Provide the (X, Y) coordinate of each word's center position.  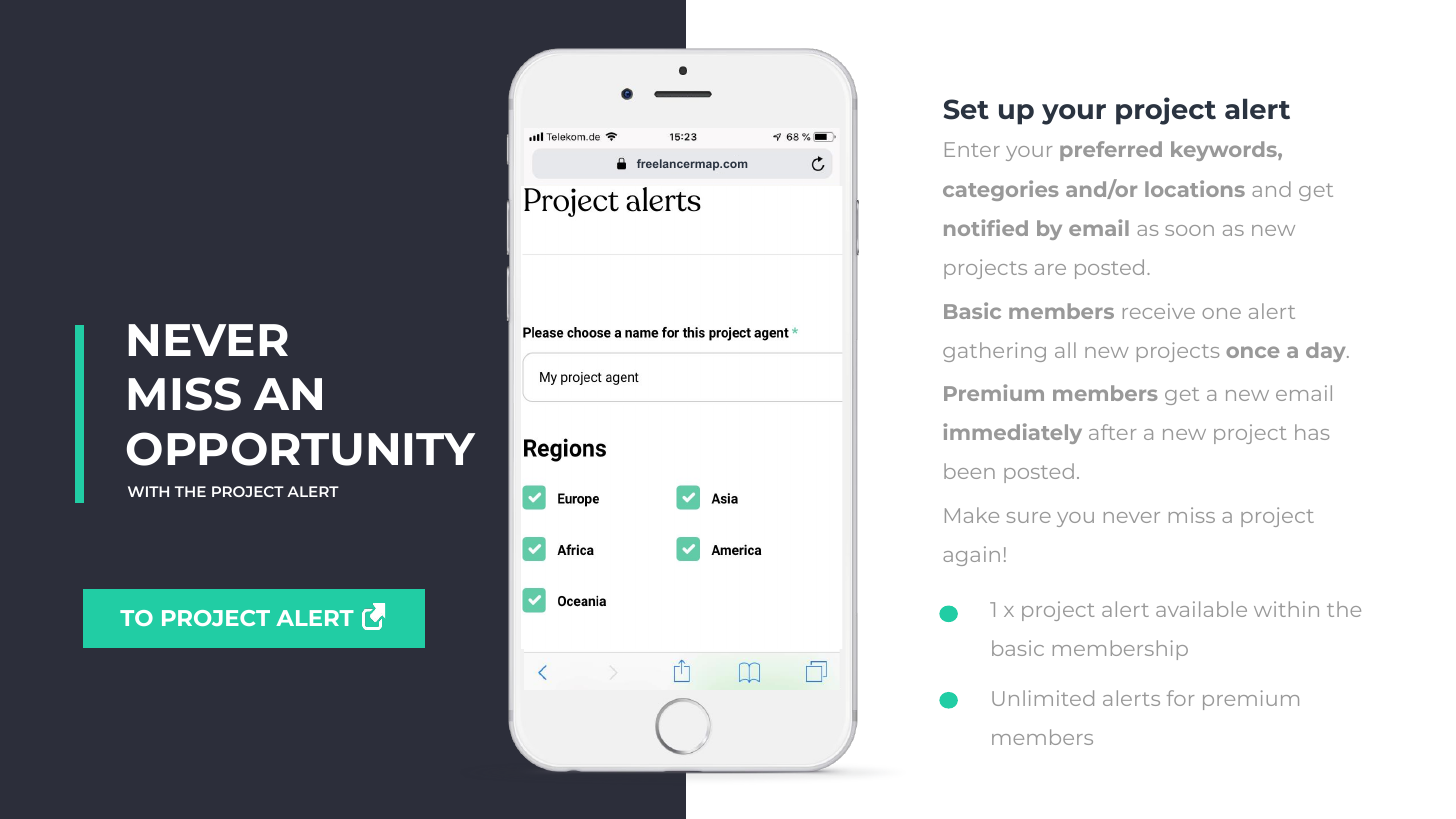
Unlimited (1043, 698)
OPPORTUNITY (301, 449)
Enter (972, 149)
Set (966, 109)
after (1112, 432)
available (1201, 609)
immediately (1012, 433)
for (1180, 698)
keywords (1225, 151)
